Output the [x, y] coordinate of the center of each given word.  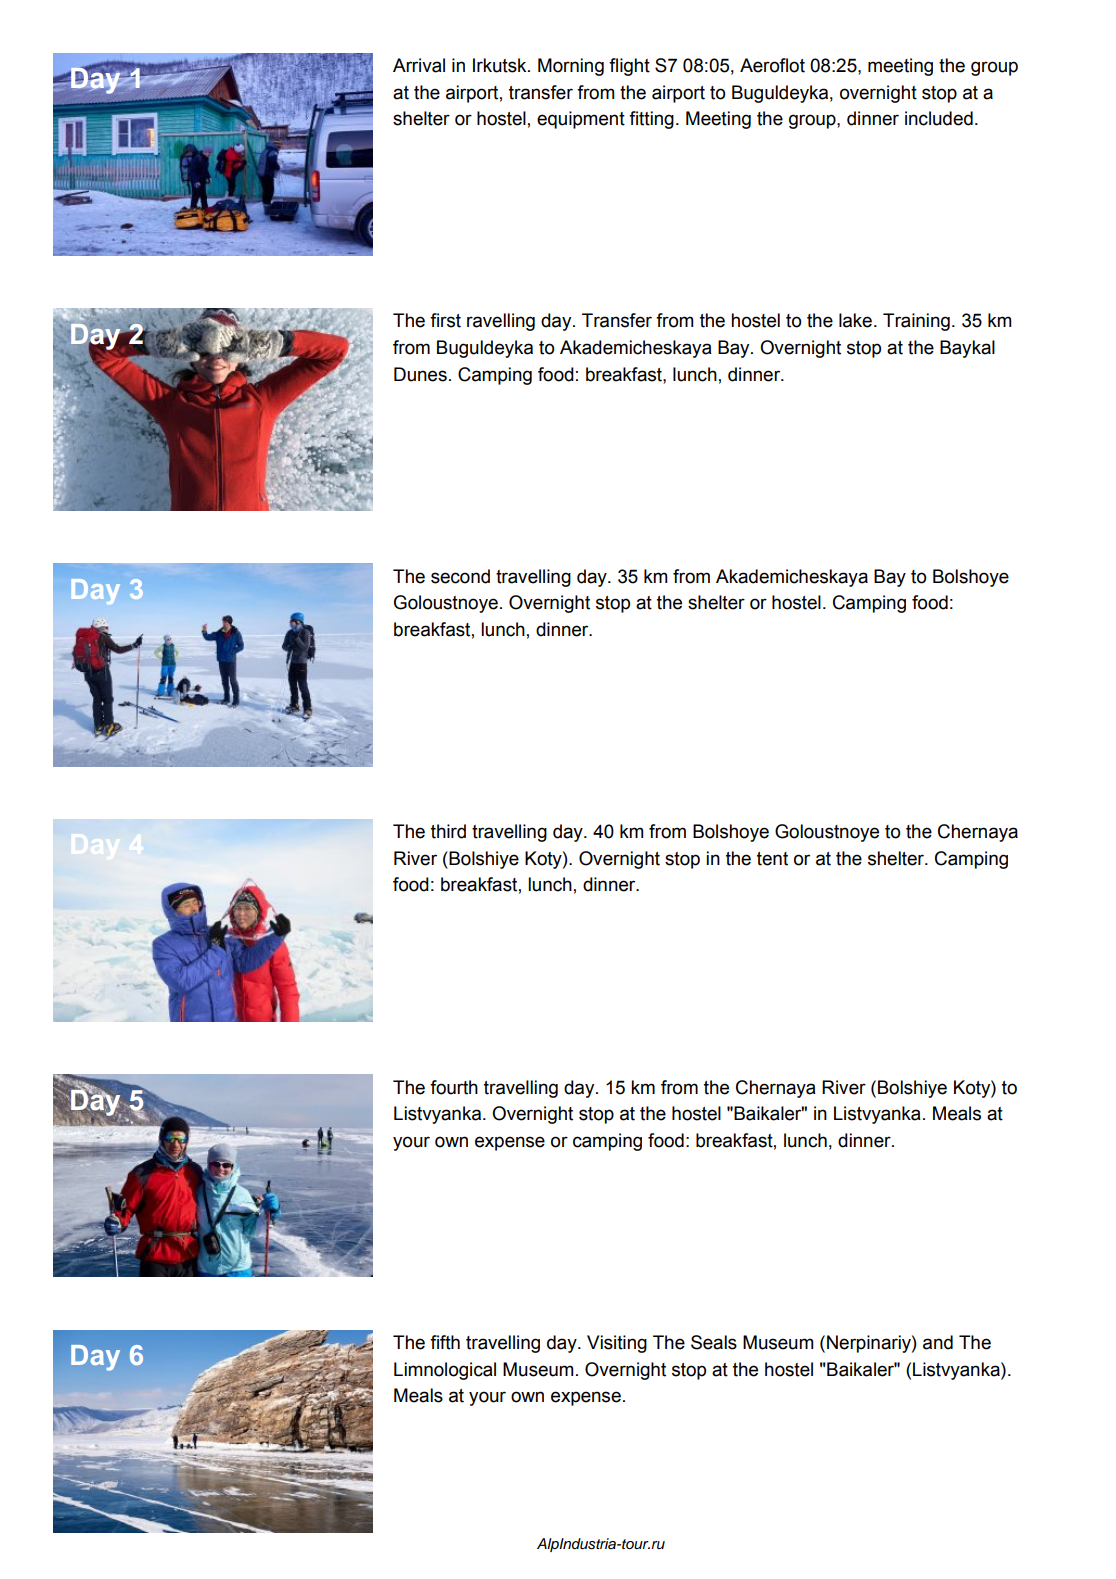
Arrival [419, 65]
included [939, 118]
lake [855, 320]
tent [772, 859]
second [460, 576]
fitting [651, 120]
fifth [445, 1342]
